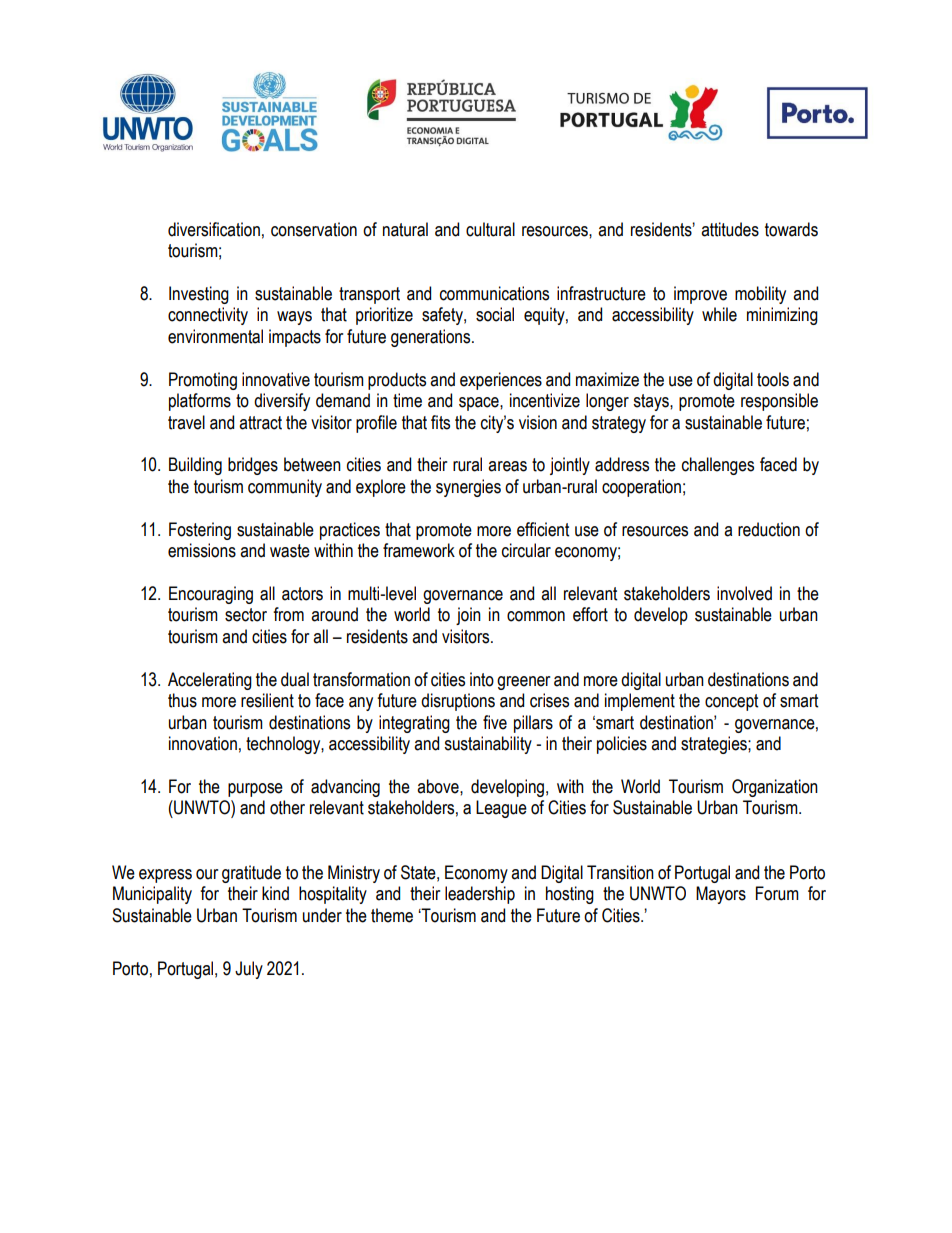 This screenshot has width=952, height=1233. What do you see at coordinates (730, 229) in the screenshot?
I see `attitudes` at bounding box center [730, 229].
